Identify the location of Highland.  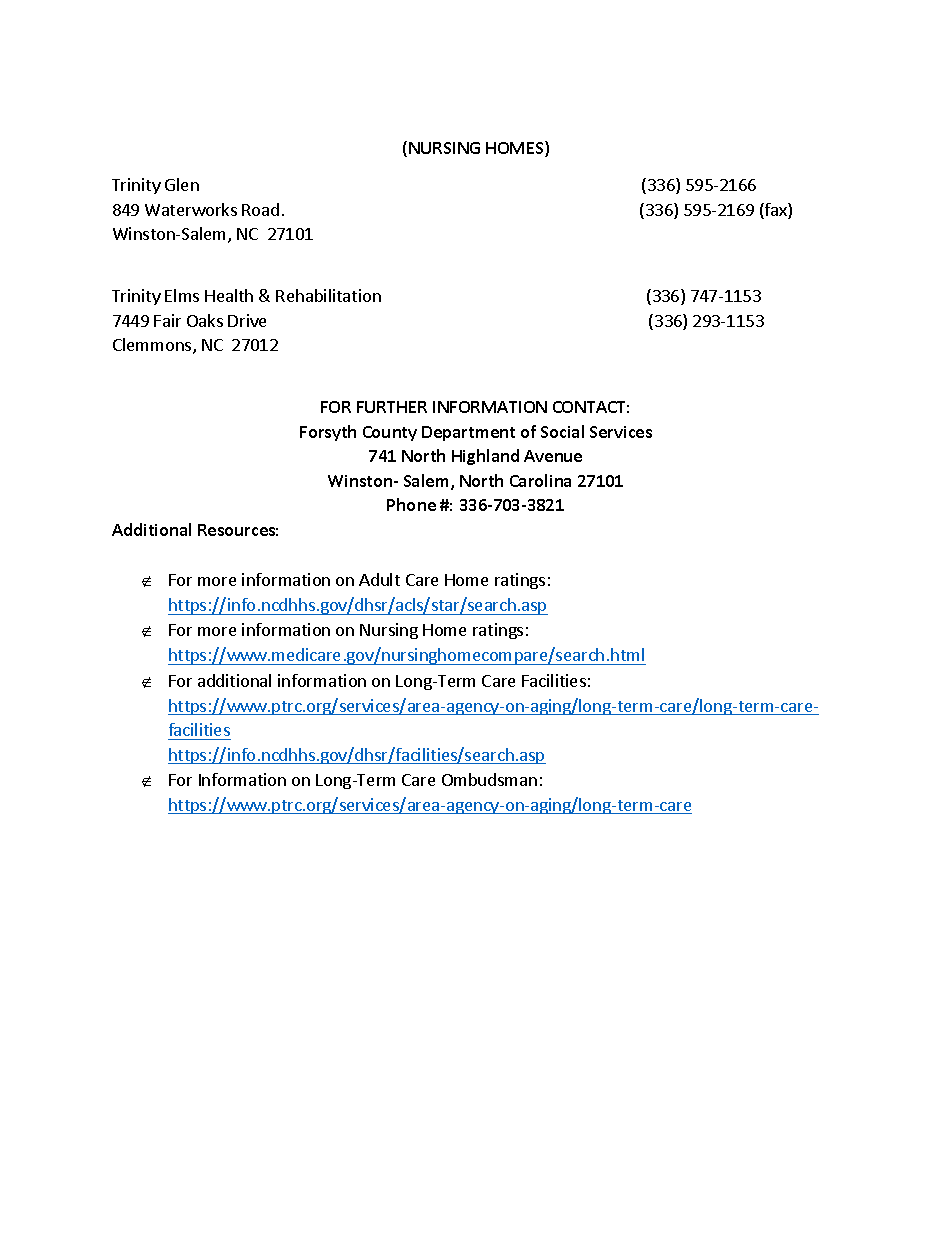
(485, 457).
